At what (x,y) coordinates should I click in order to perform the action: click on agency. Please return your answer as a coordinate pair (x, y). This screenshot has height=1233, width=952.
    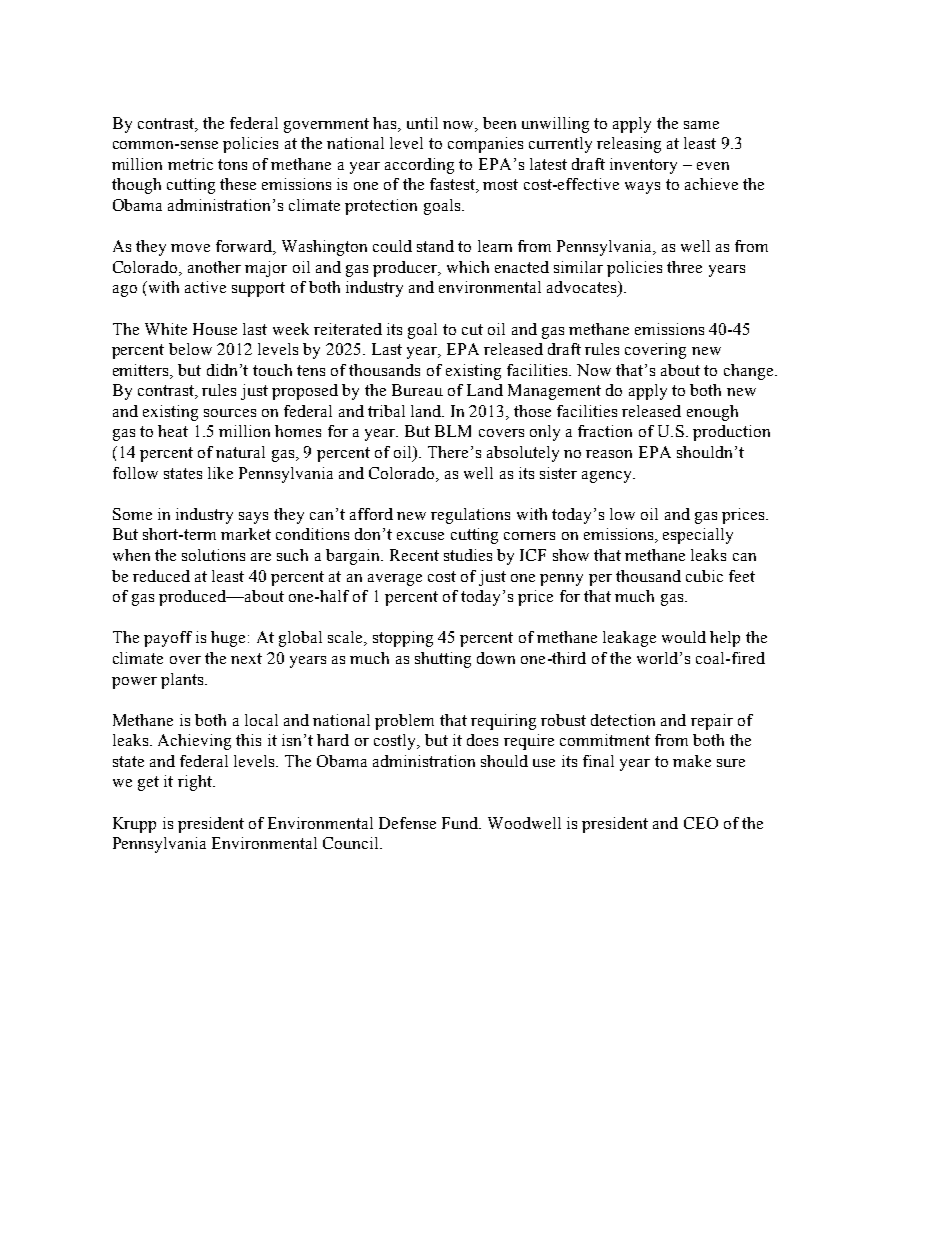
    Looking at the image, I should click on (608, 477).
